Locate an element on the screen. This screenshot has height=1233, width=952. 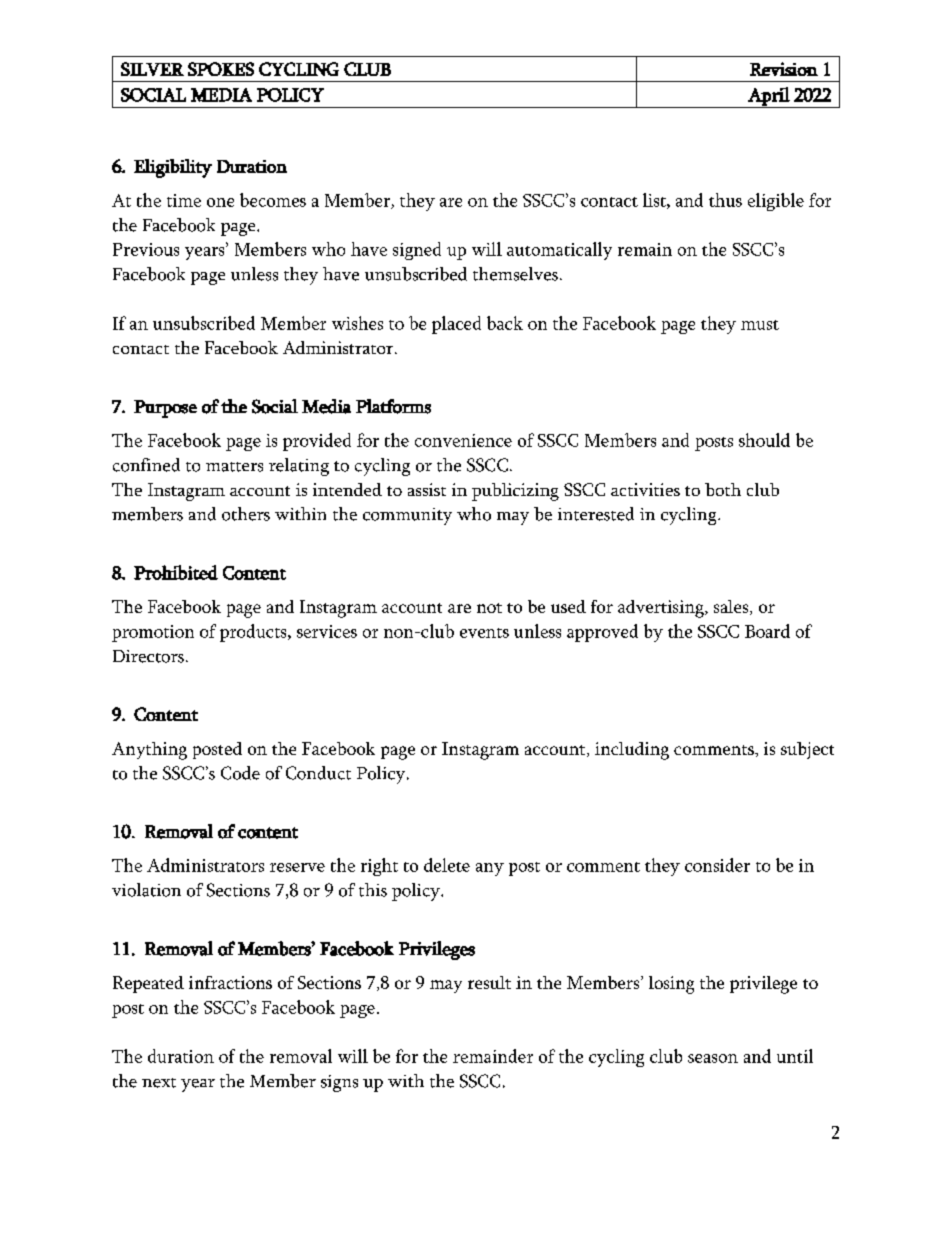
sales is located at coordinates (732, 607).
